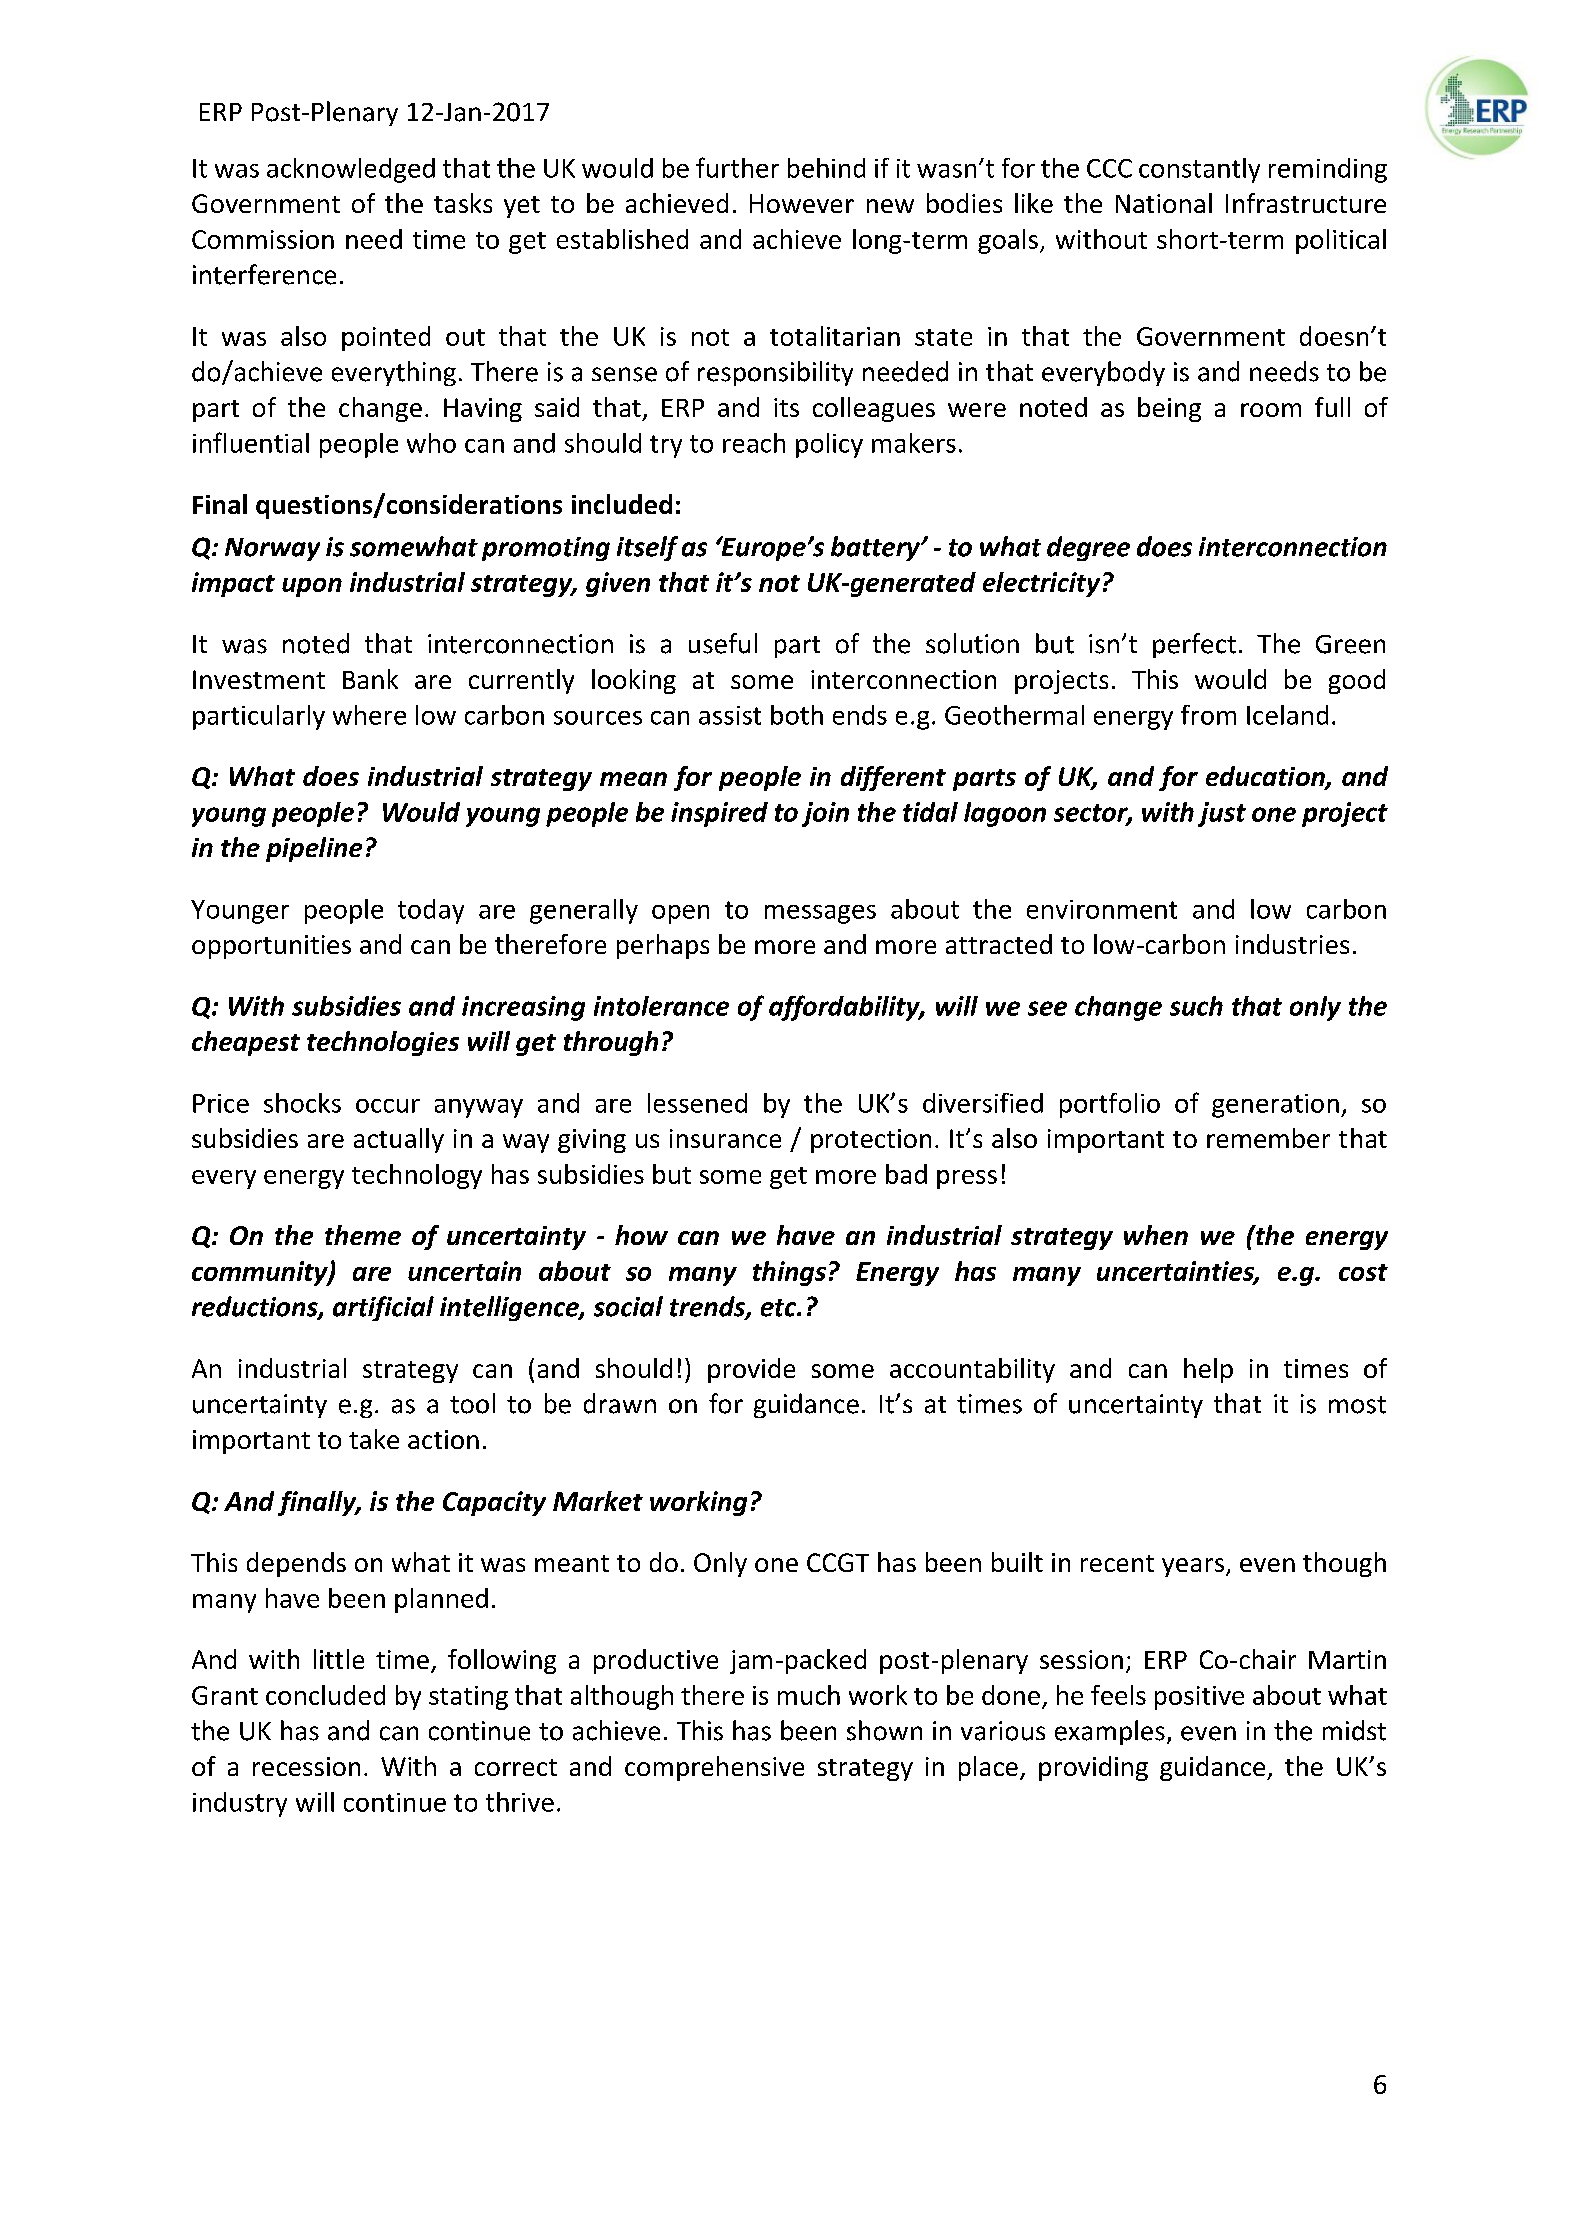 The width and height of the image is (1578, 2231). Describe the element at coordinates (369, 715) in the image. I see `where` at that location.
